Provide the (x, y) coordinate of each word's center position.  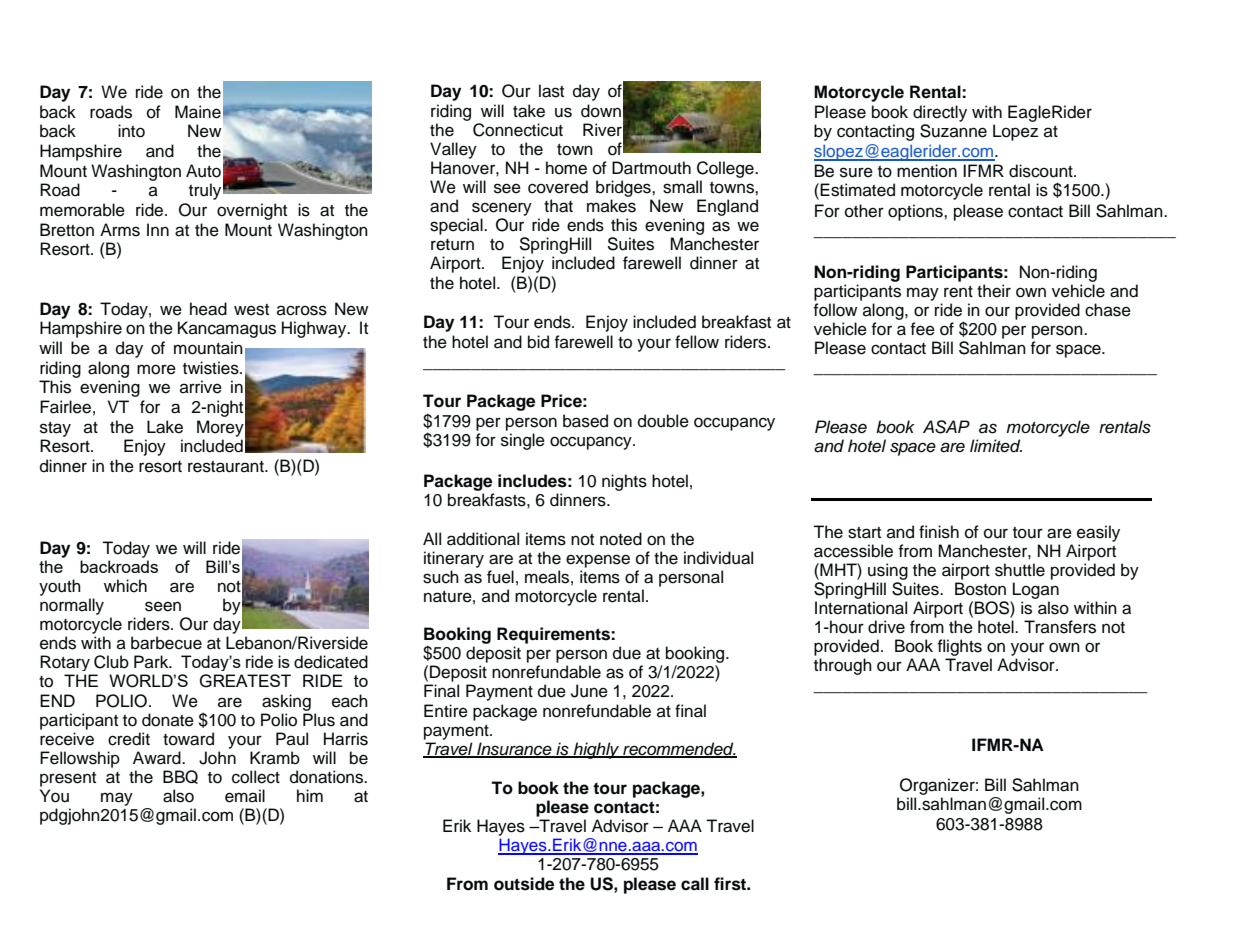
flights (959, 649)
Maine (198, 112)
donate (168, 720)
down (601, 111)
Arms (120, 230)
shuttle (1020, 570)
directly (940, 113)
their (994, 291)
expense (598, 561)
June (589, 691)
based (585, 421)
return (452, 245)
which (125, 586)
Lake (165, 427)
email (245, 796)
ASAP (946, 427)
